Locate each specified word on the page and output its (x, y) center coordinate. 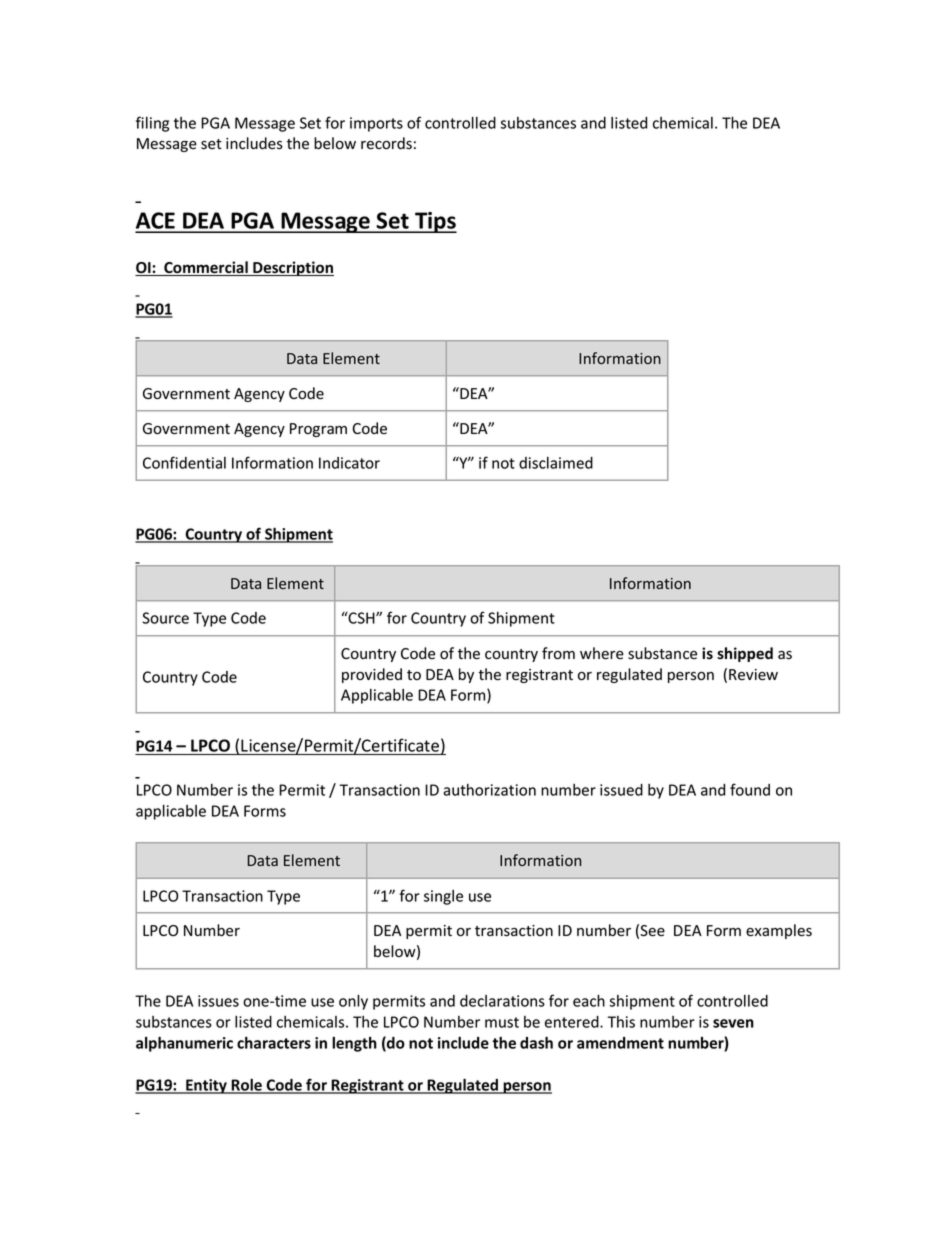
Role (246, 1085)
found (750, 789)
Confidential (184, 462)
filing (152, 124)
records (386, 143)
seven (733, 1023)
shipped (745, 654)
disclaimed (556, 463)
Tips (435, 222)
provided (372, 675)
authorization (489, 790)
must (502, 1022)
